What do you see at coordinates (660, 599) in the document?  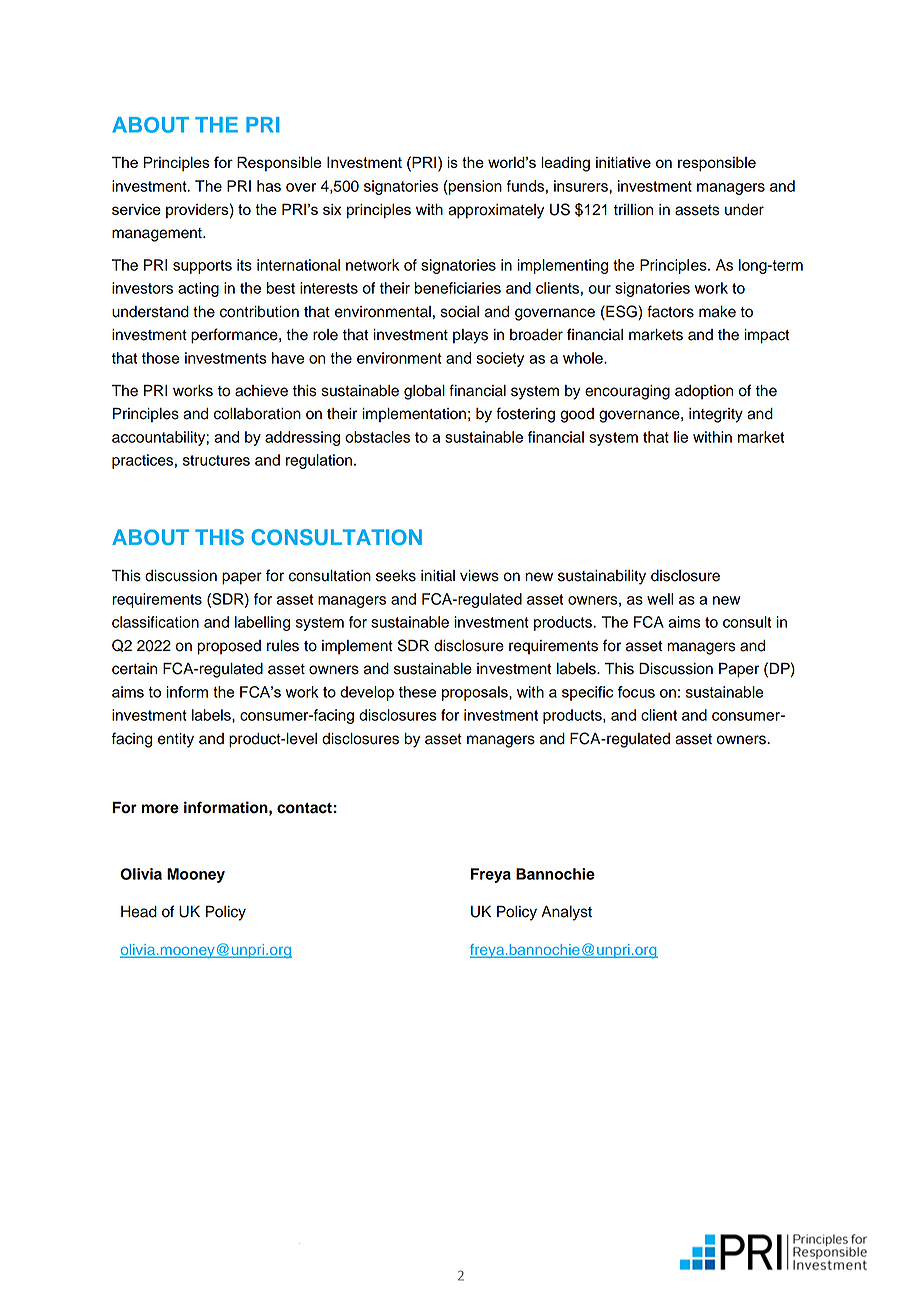 I see `well` at bounding box center [660, 599].
